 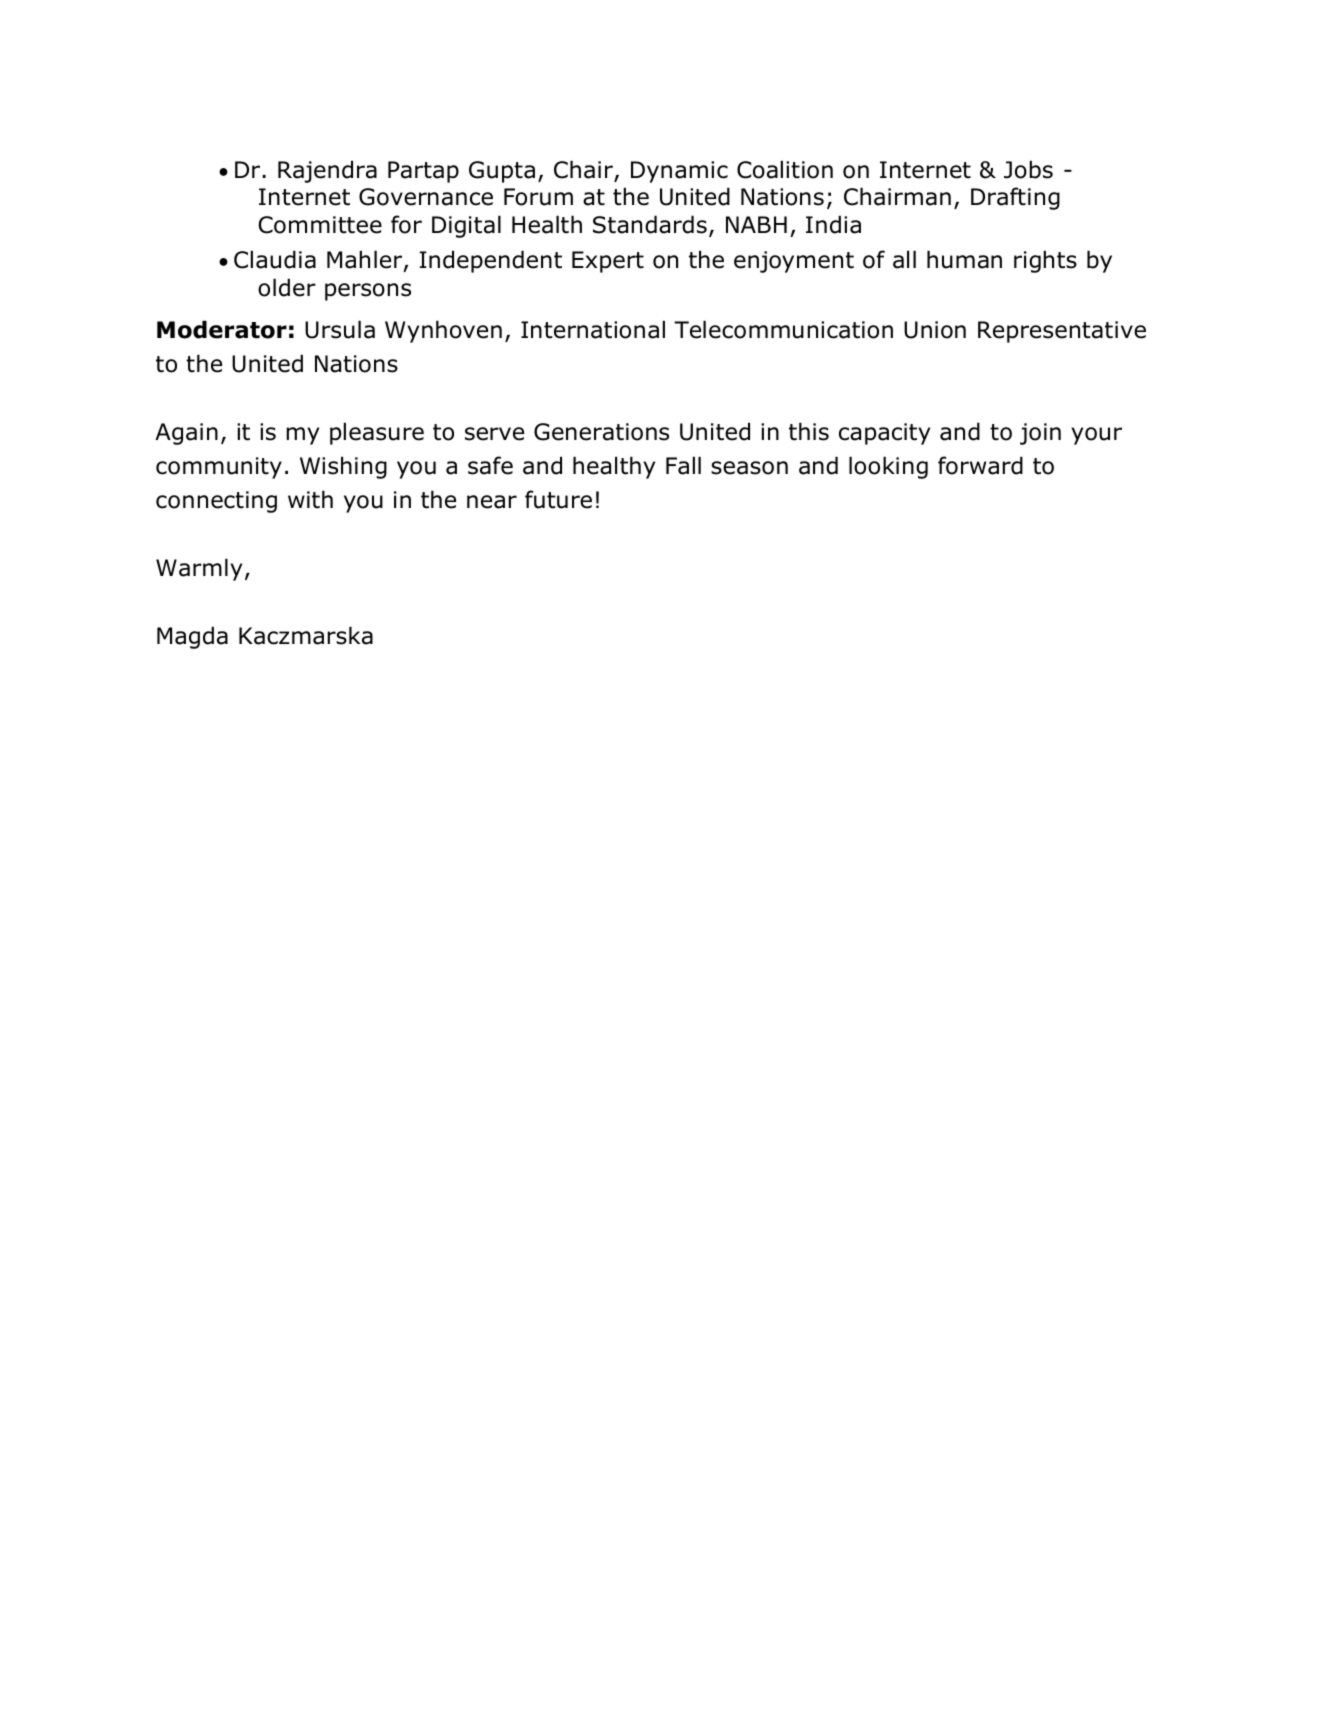 What do you see at coordinates (377, 433) in the page?
I see `pleasure` at bounding box center [377, 433].
